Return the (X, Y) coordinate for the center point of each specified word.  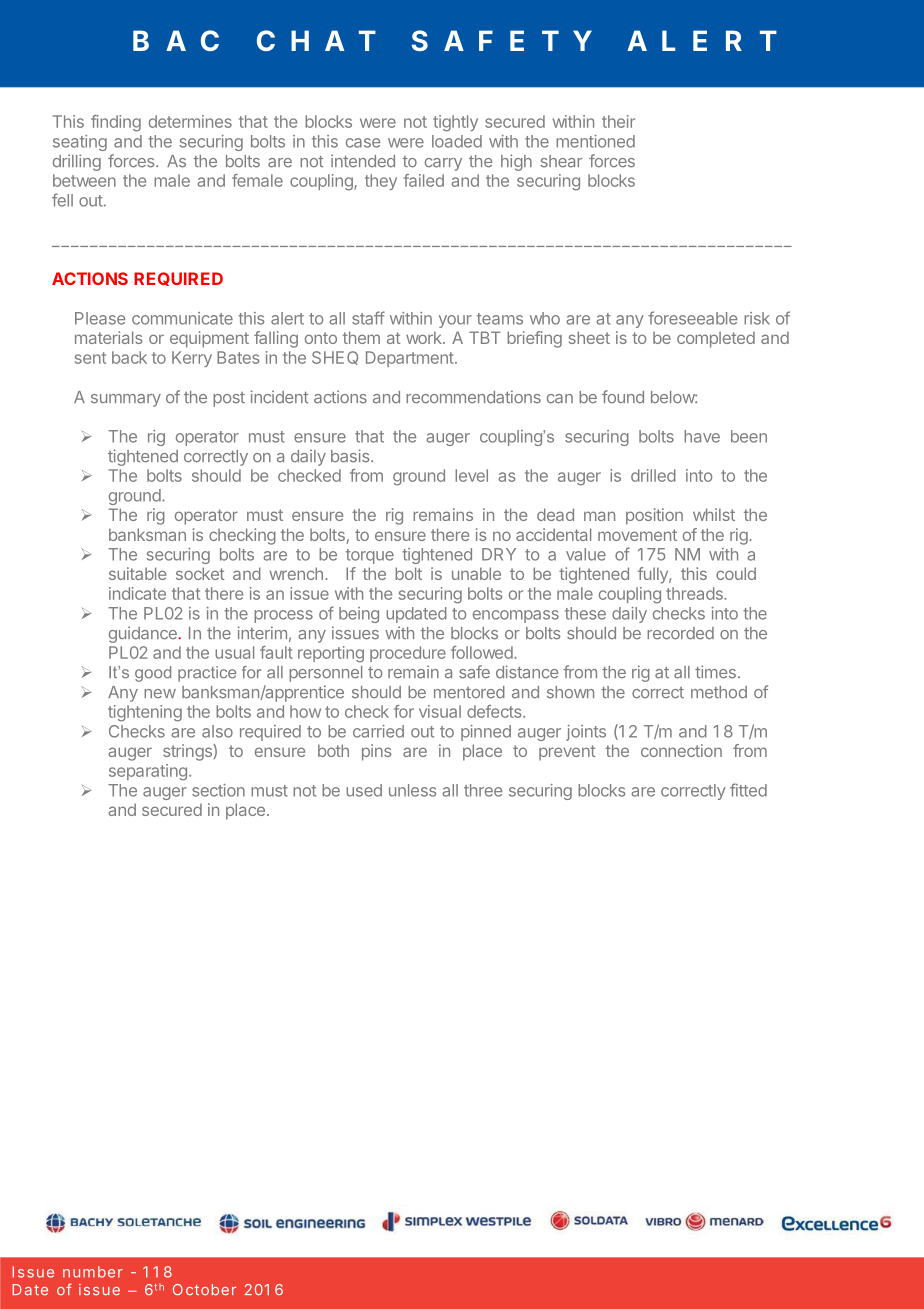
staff (368, 318)
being (359, 615)
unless (412, 790)
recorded (680, 633)
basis (351, 456)
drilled (653, 475)
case (363, 143)
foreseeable (692, 318)
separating (148, 772)
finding (116, 123)
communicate (182, 318)
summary (126, 400)
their (618, 121)
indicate (137, 593)
